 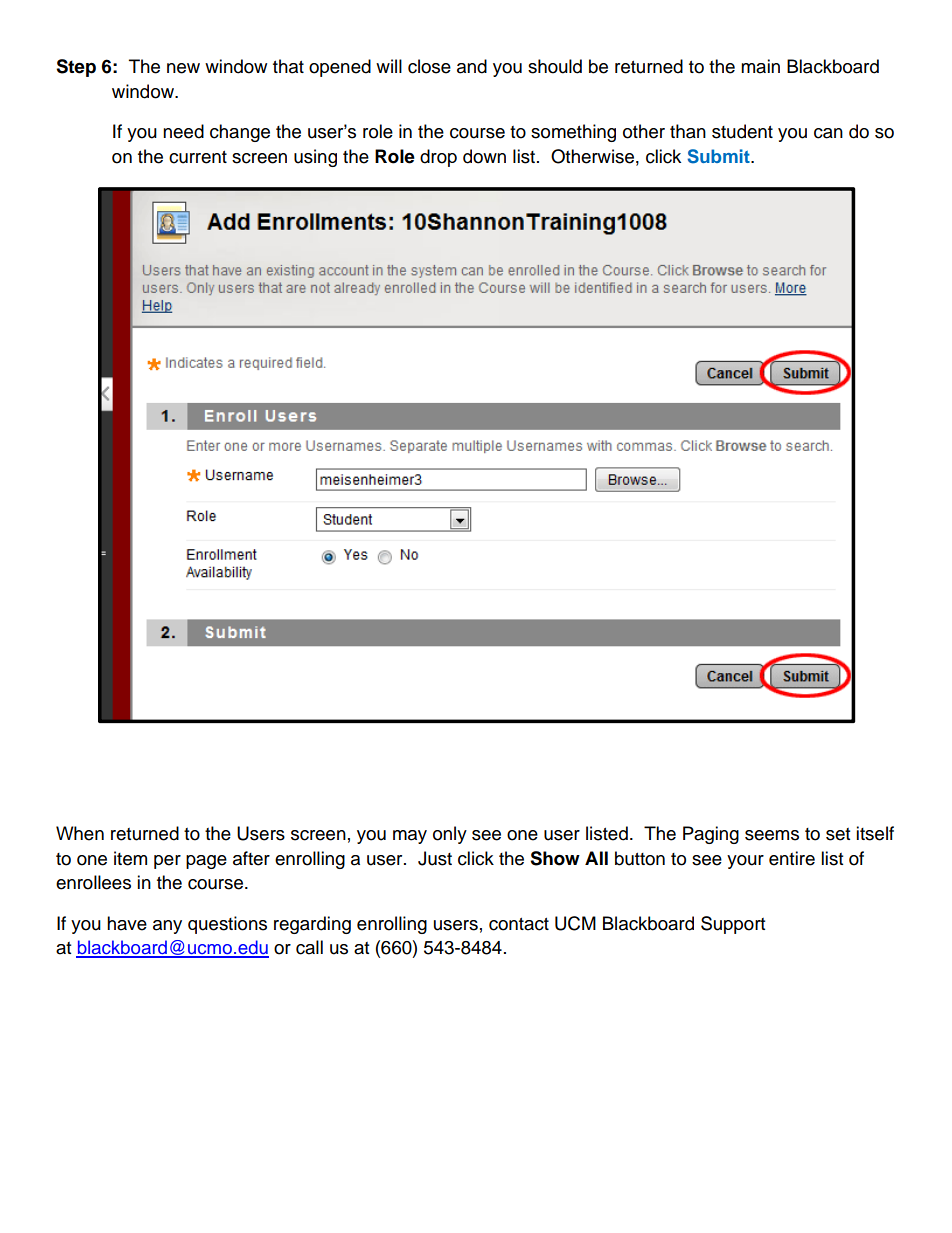 I want to click on any, so click(x=167, y=927).
